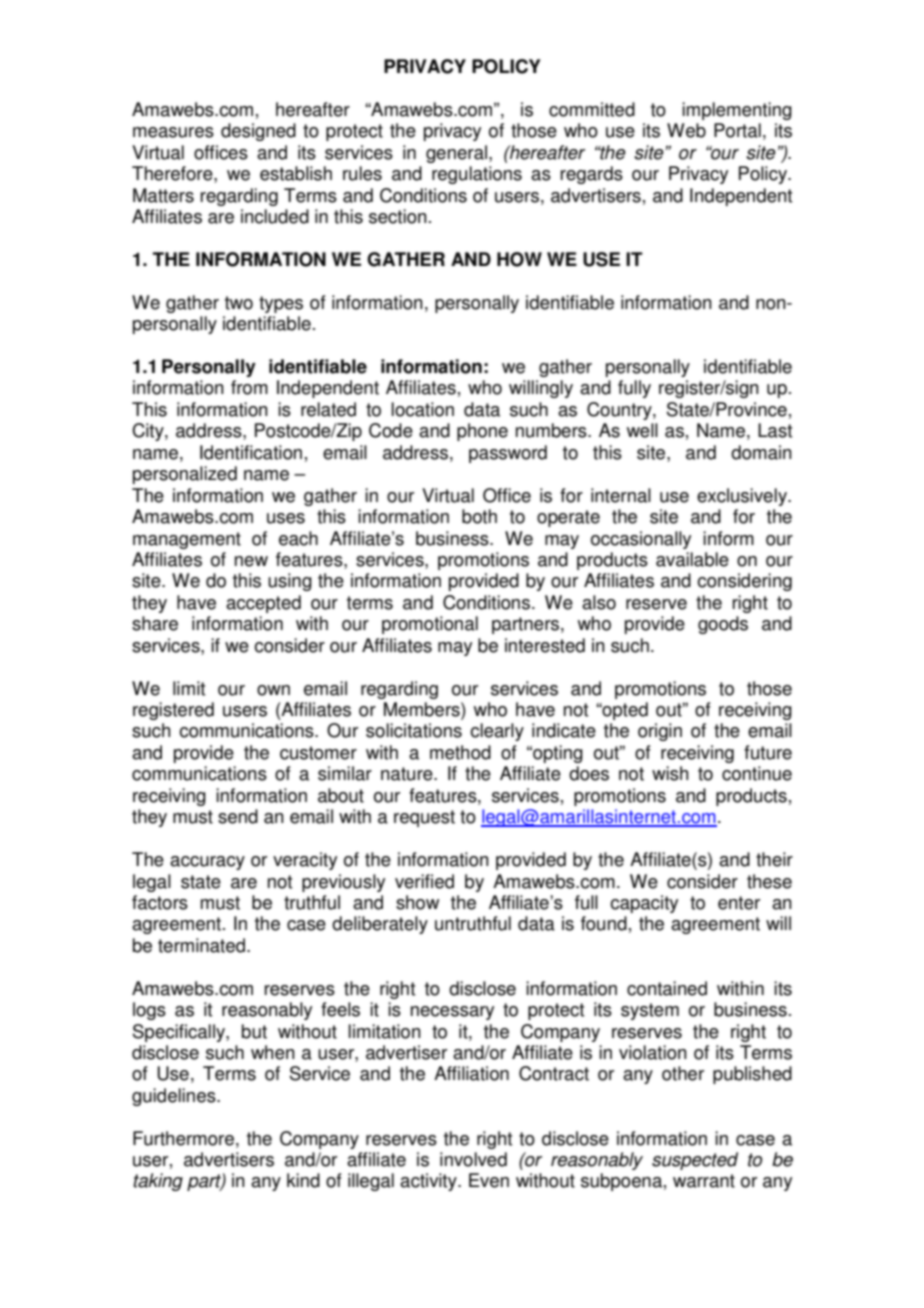  What do you see at coordinates (456, 154) in the screenshot?
I see `general` at bounding box center [456, 154].
